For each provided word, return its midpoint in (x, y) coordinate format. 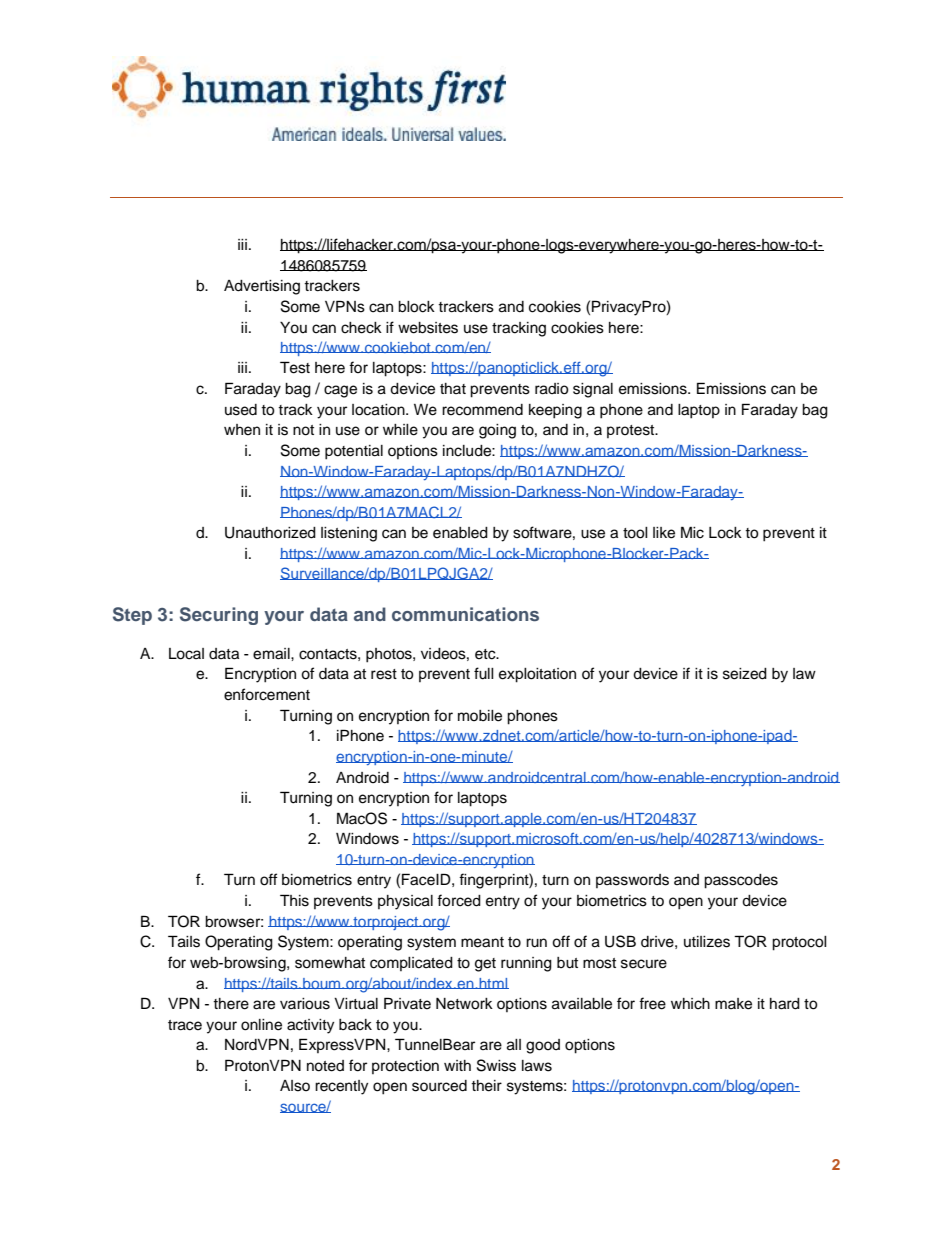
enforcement (267, 694)
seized (745, 674)
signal (593, 390)
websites (428, 328)
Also (295, 1086)
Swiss (496, 1065)
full (484, 673)
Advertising (262, 287)
